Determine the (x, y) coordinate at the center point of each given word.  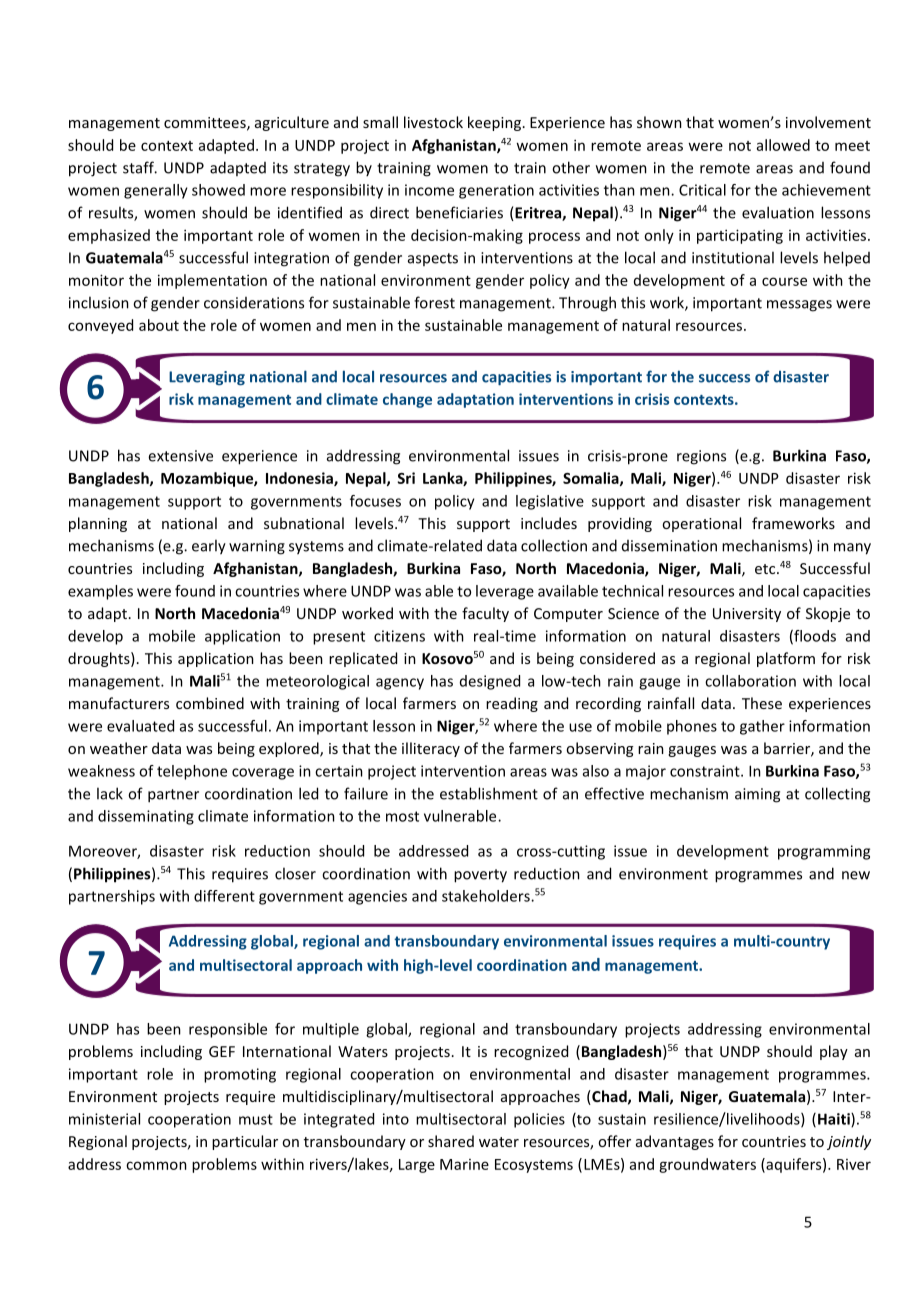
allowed (783, 145)
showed (218, 190)
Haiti (835, 1120)
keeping (494, 123)
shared (451, 1141)
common (156, 1165)
